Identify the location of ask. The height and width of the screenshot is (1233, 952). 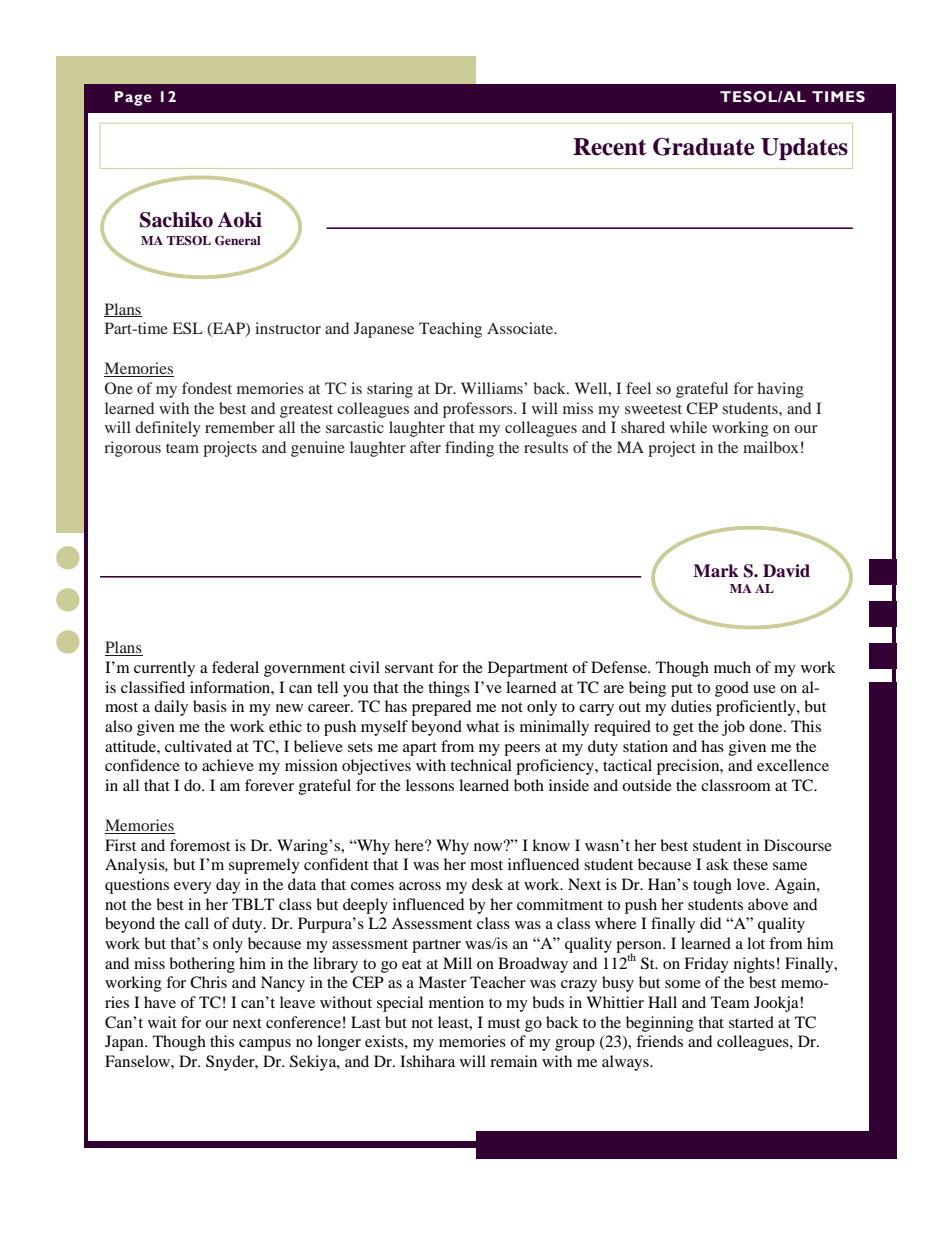
(717, 864).
